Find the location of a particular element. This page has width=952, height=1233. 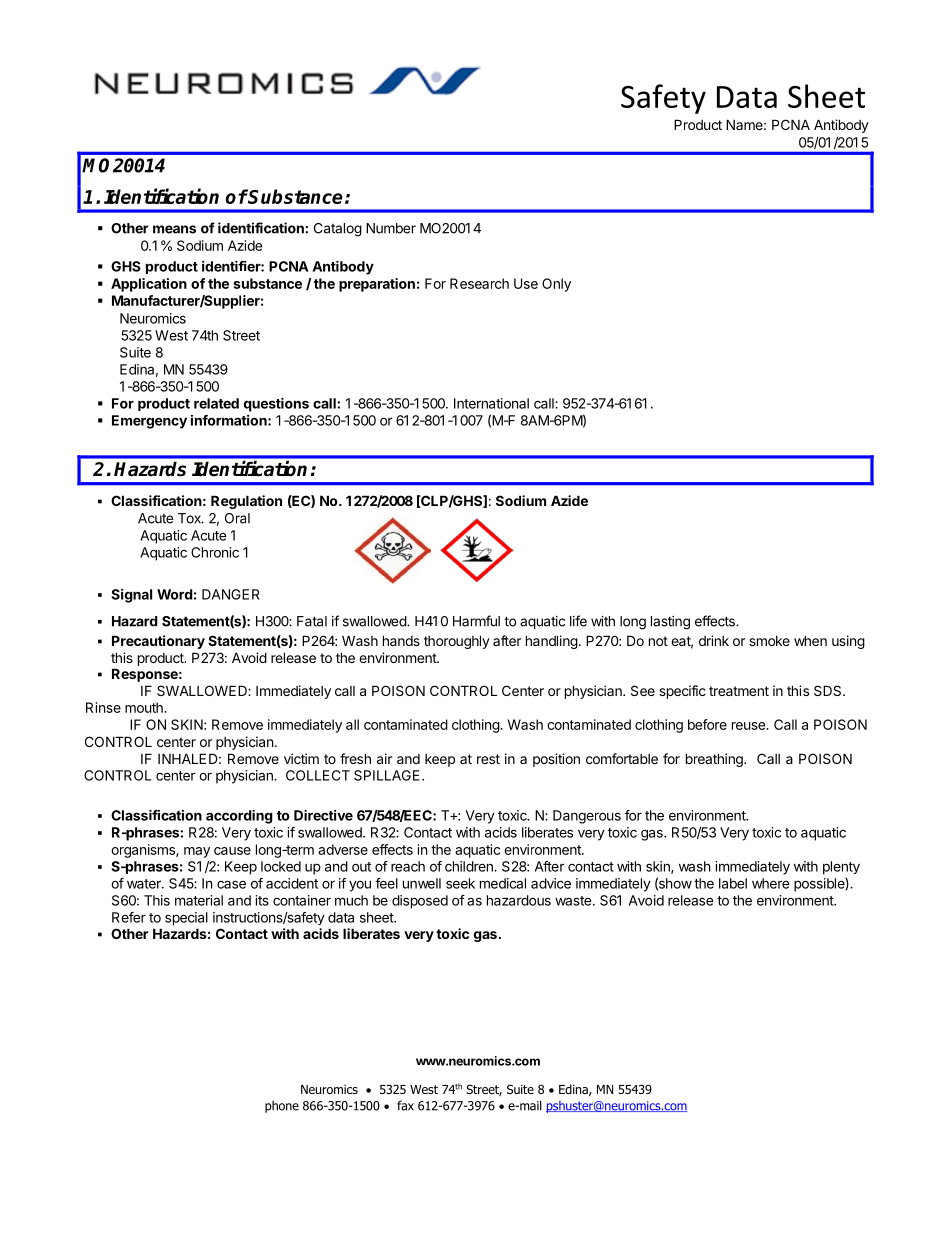

fax is located at coordinates (405, 1105).
